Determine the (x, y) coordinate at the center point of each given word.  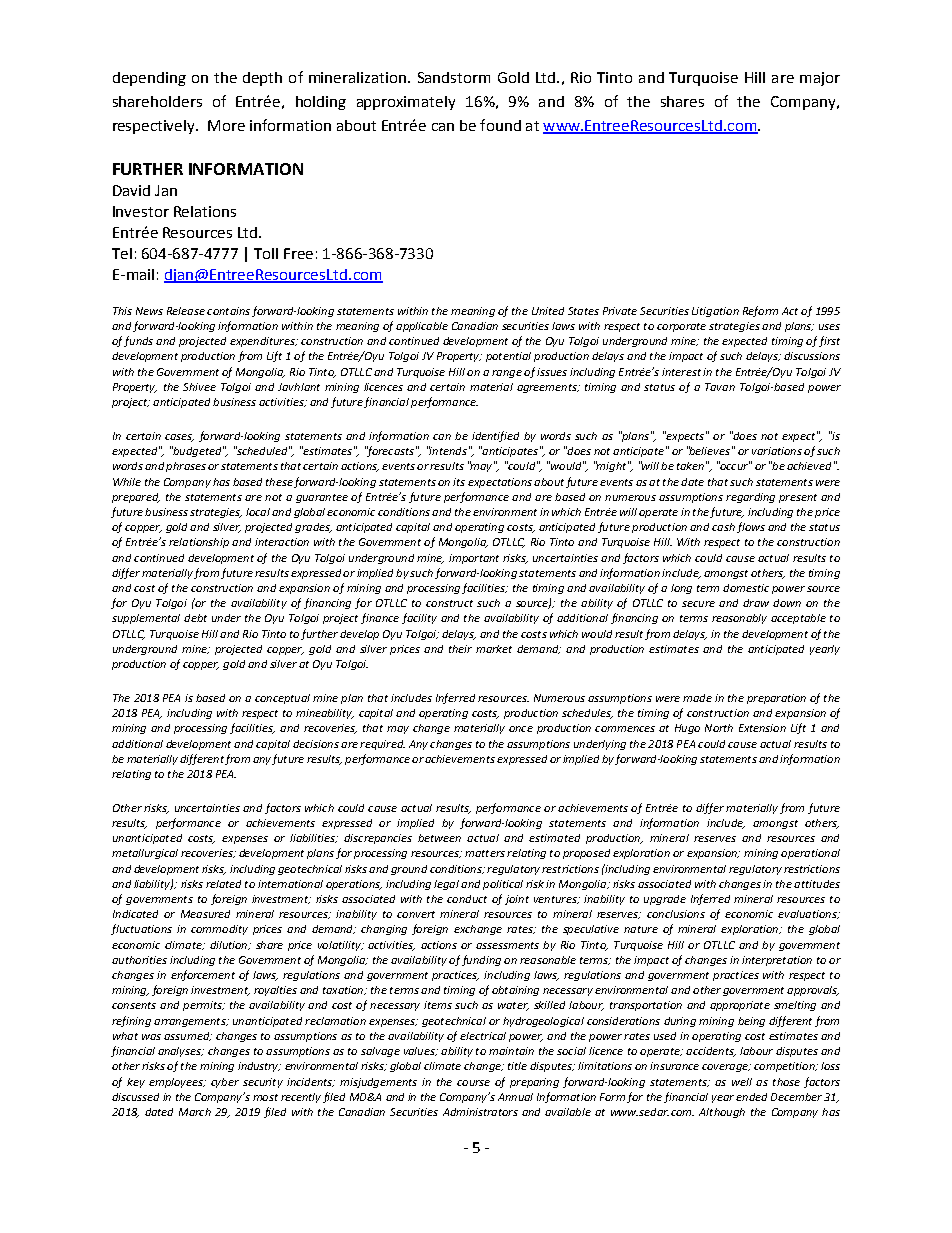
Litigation (715, 312)
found (500, 125)
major (820, 79)
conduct (467, 899)
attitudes (817, 884)
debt (195, 618)
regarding (750, 498)
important (474, 559)
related (223, 884)
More (226, 125)
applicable (422, 327)
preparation (776, 699)
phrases (186, 467)
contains (228, 311)
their (460, 649)
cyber (225, 1083)
